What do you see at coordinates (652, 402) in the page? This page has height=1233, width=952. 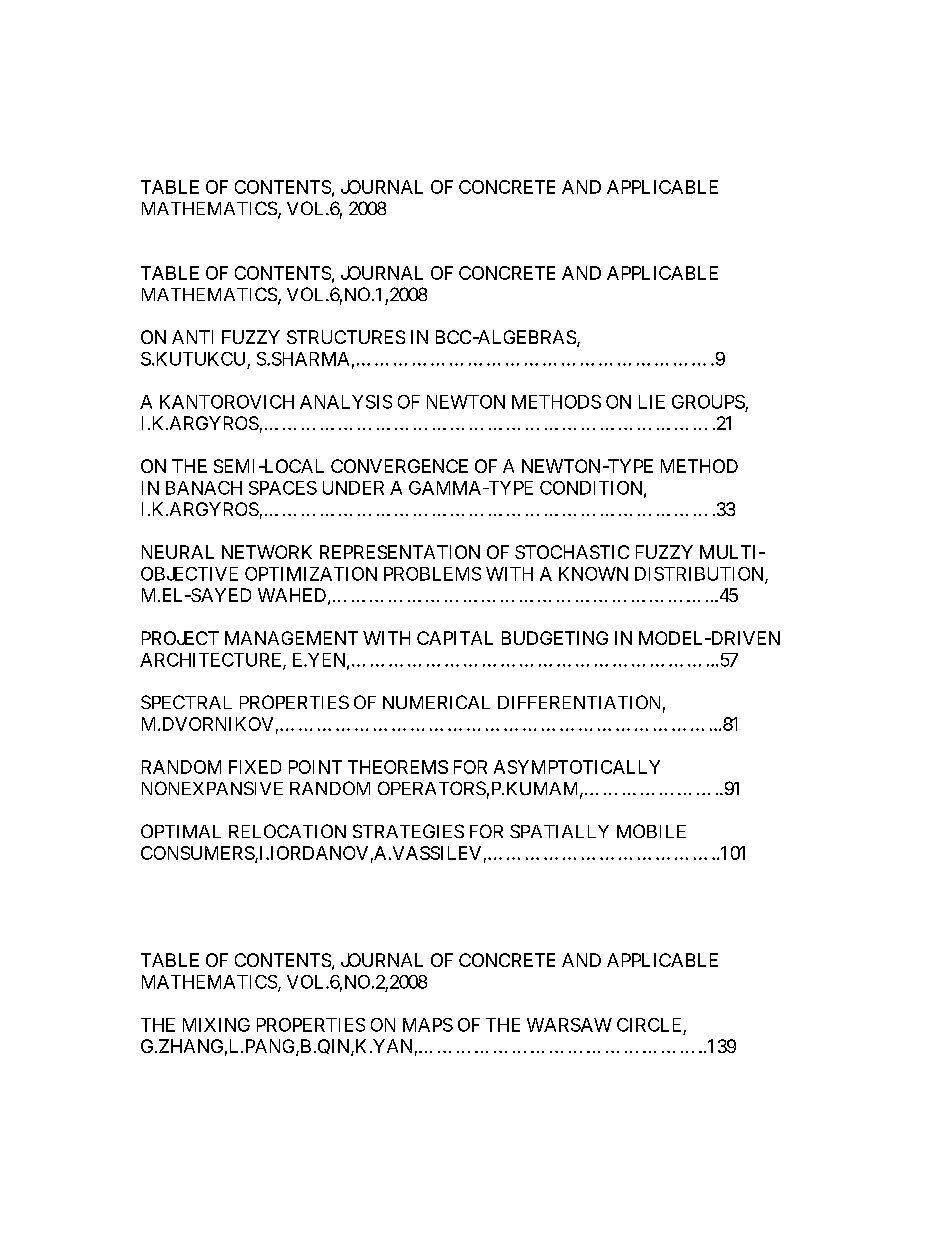 I see `LIE` at bounding box center [652, 402].
